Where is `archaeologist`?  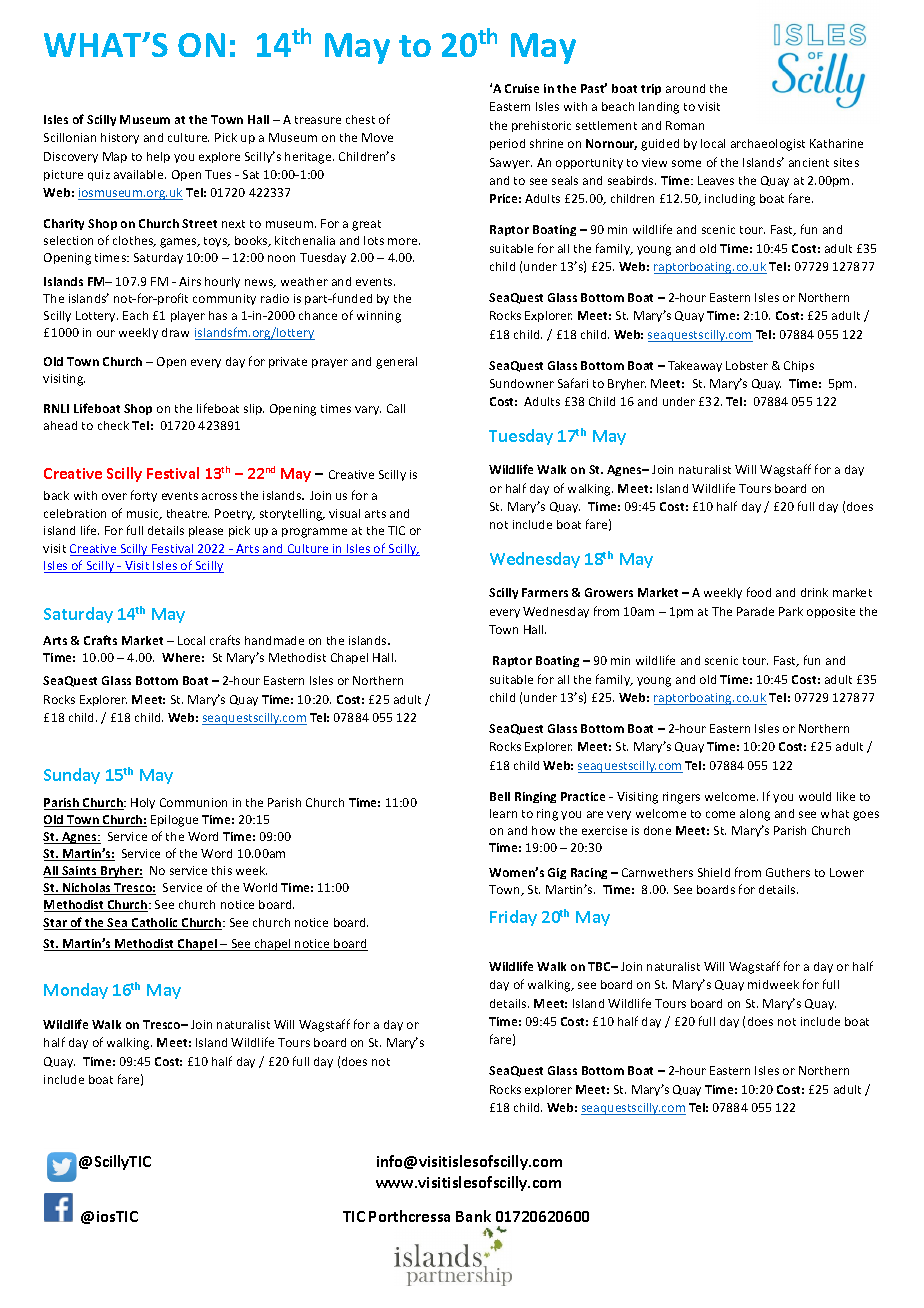
archaeologist is located at coordinates (768, 145).
